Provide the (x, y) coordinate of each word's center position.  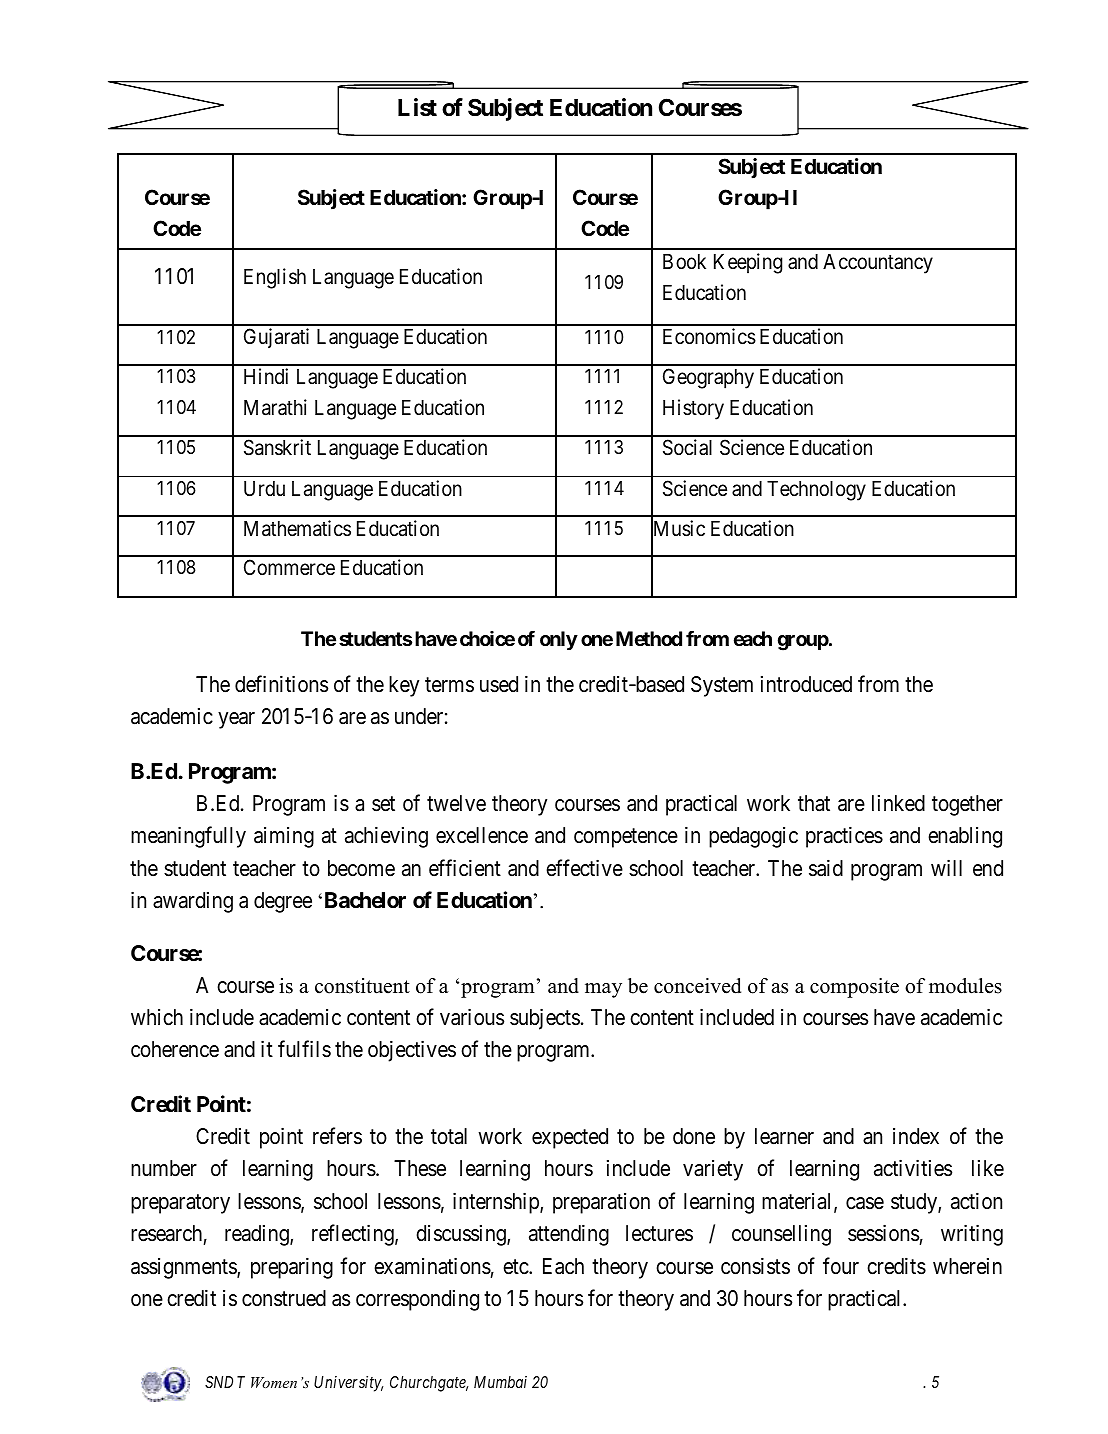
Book (684, 262)
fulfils (304, 1049)
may (603, 990)
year (236, 720)
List (417, 107)
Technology (816, 491)
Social (687, 447)
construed (284, 1298)
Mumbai (500, 1382)
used (499, 684)
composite (854, 988)
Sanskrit (277, 447)
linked (898, 803)
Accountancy (878, 264)
